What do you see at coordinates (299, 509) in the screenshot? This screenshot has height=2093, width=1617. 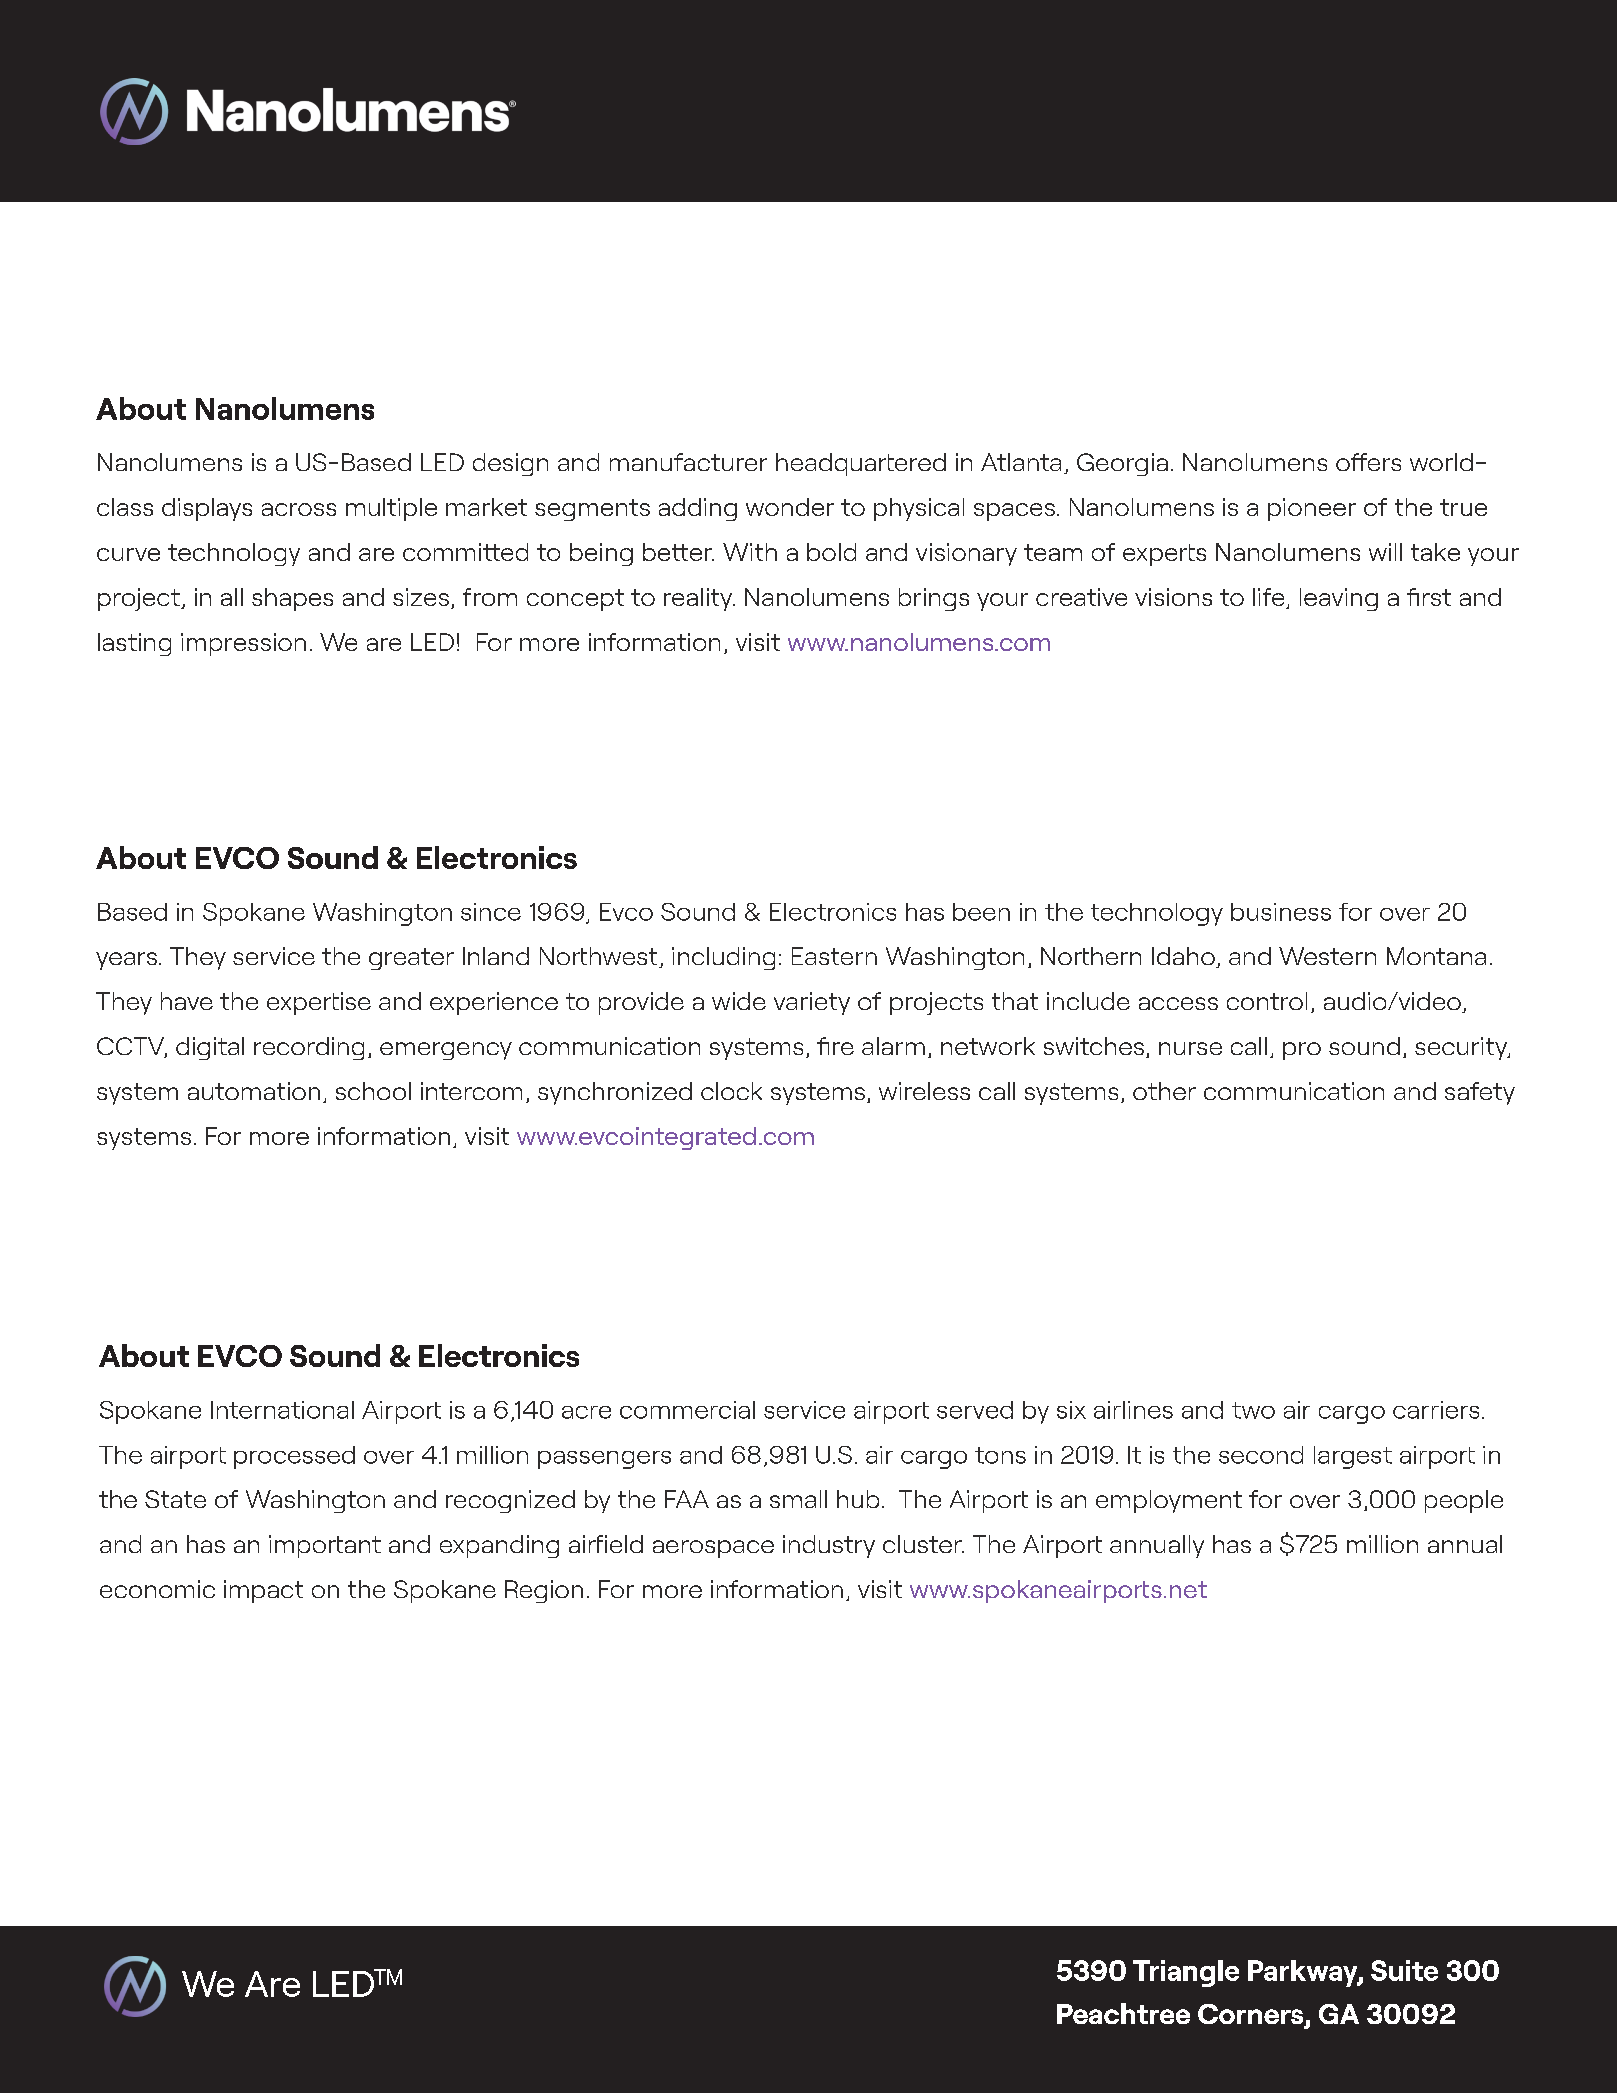 I see `across` at bounding box center [299, 509].
